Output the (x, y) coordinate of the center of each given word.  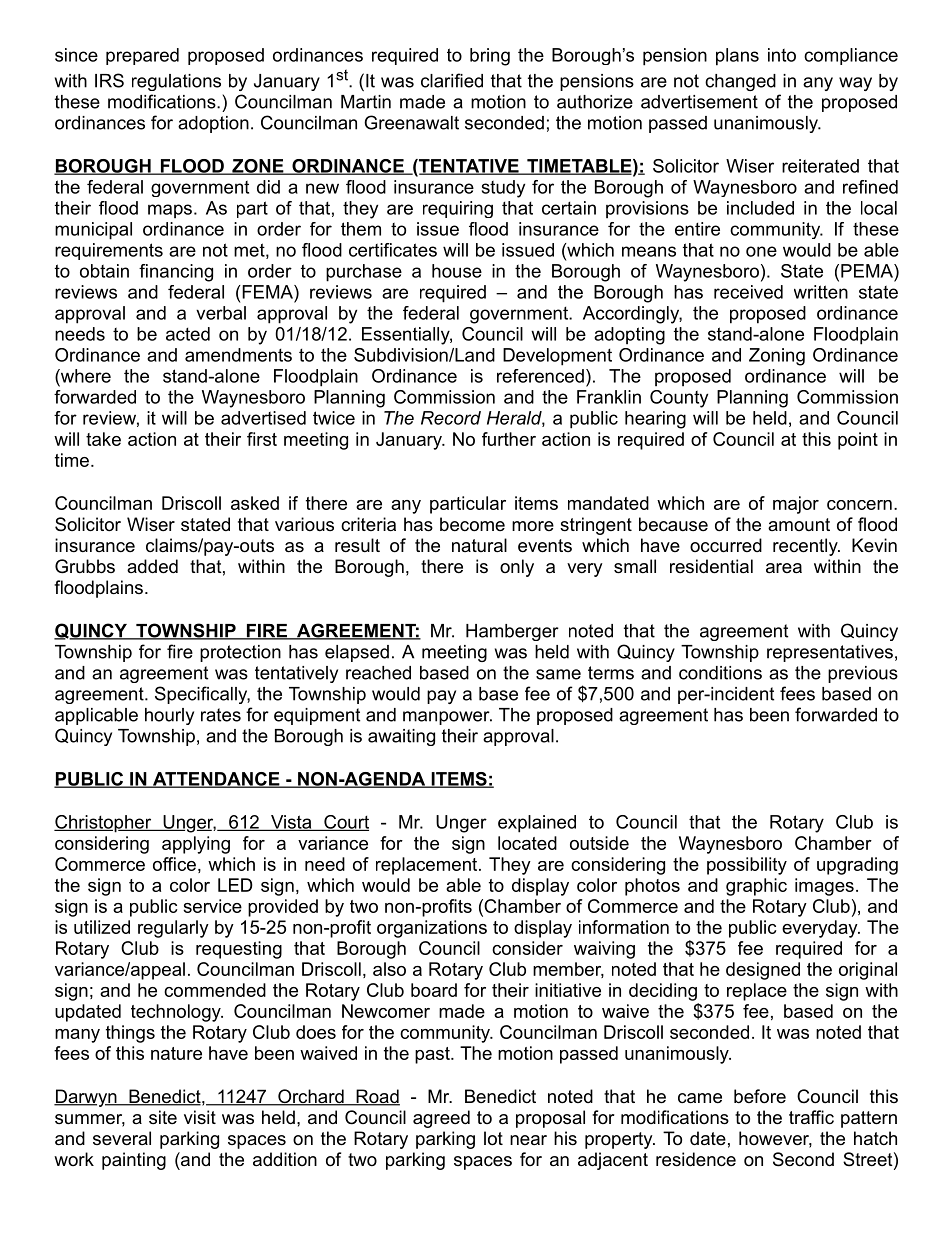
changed (740, 82)
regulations (176, 82)
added (152, 566)
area (784, 568)
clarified (452, 80)
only (517, 568)
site (163, 1117)
